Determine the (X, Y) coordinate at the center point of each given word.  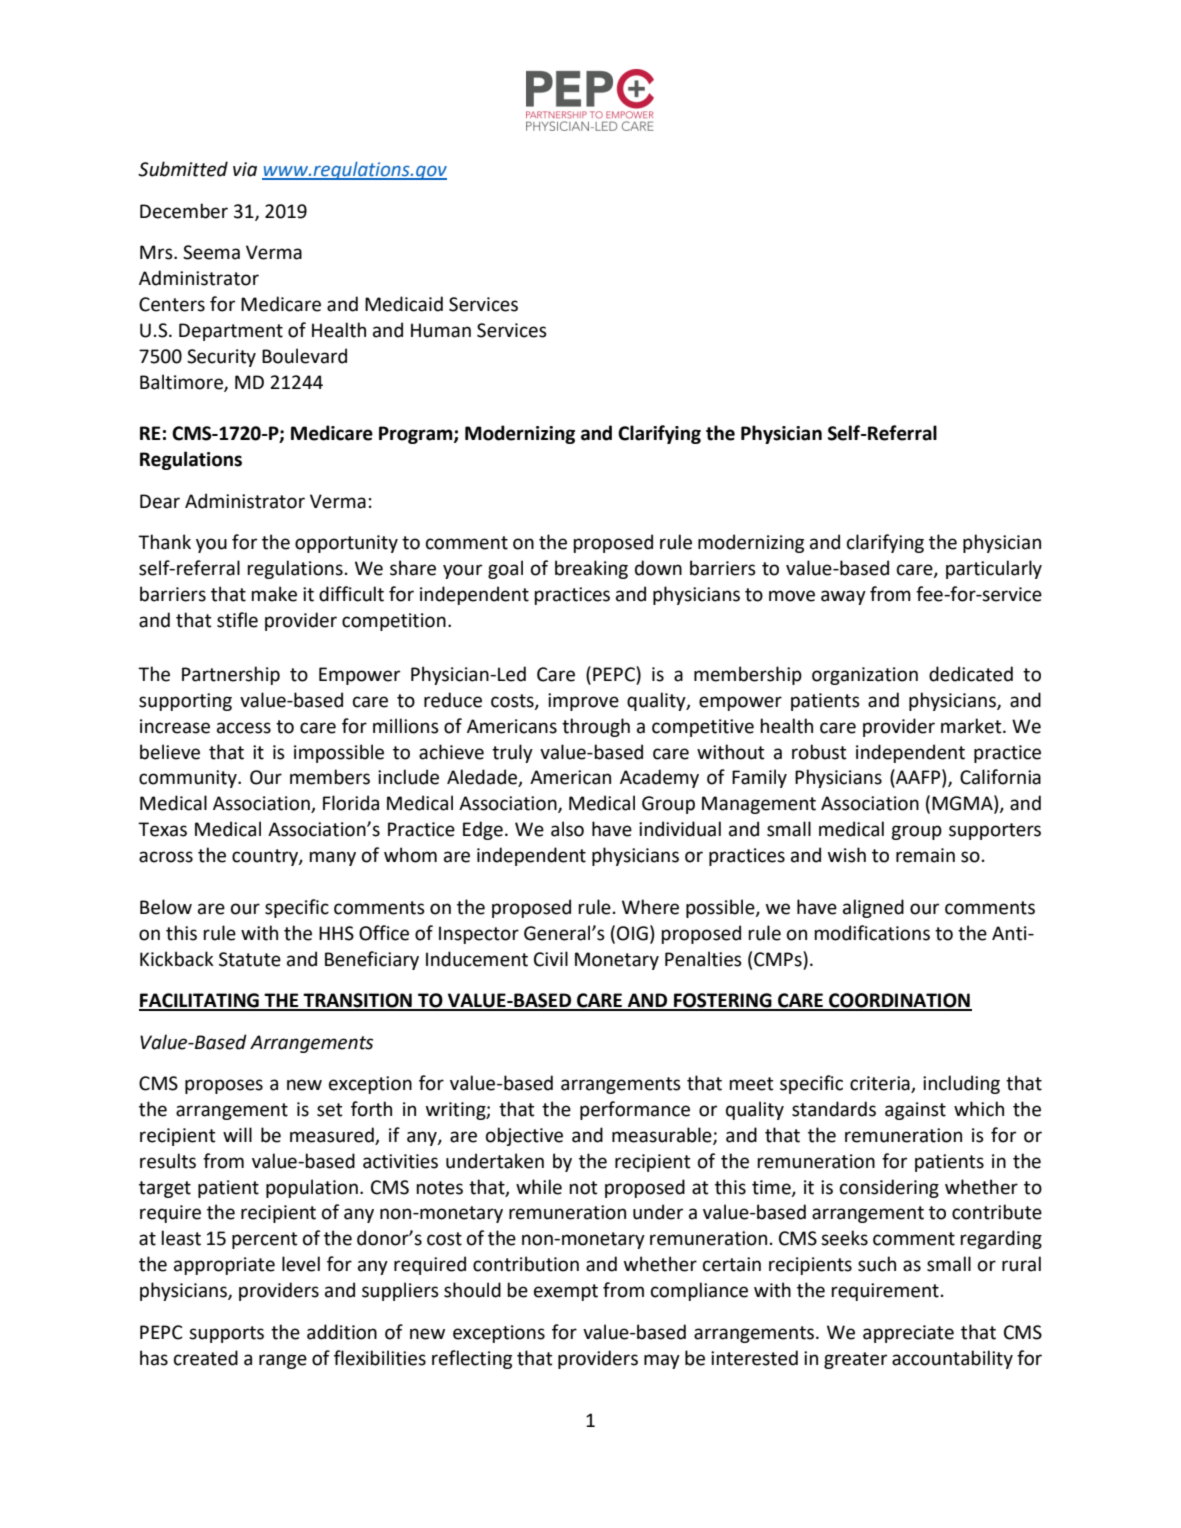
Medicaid (404, 304)
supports (226, 1334)
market (972, 726)
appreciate (908, 1334)
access (244, 728)
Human (441, 330)
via (245, 169)
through (596, 727)
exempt (566, 1292)
